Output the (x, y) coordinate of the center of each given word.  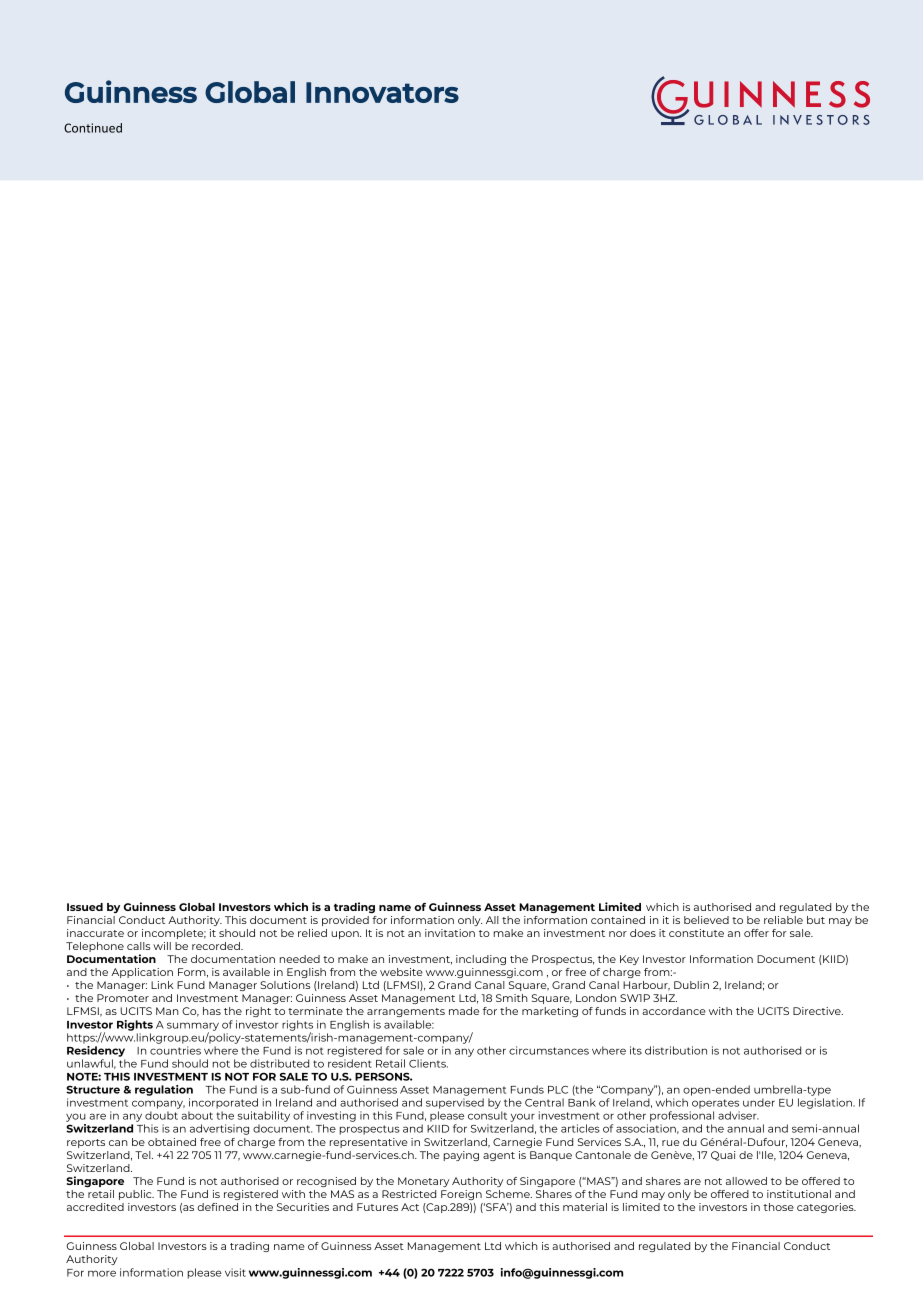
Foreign (461, 1195)
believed (706, 920)
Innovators (382, 92)
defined (217, 1207)
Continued (93, 128)
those (778, 1207)
